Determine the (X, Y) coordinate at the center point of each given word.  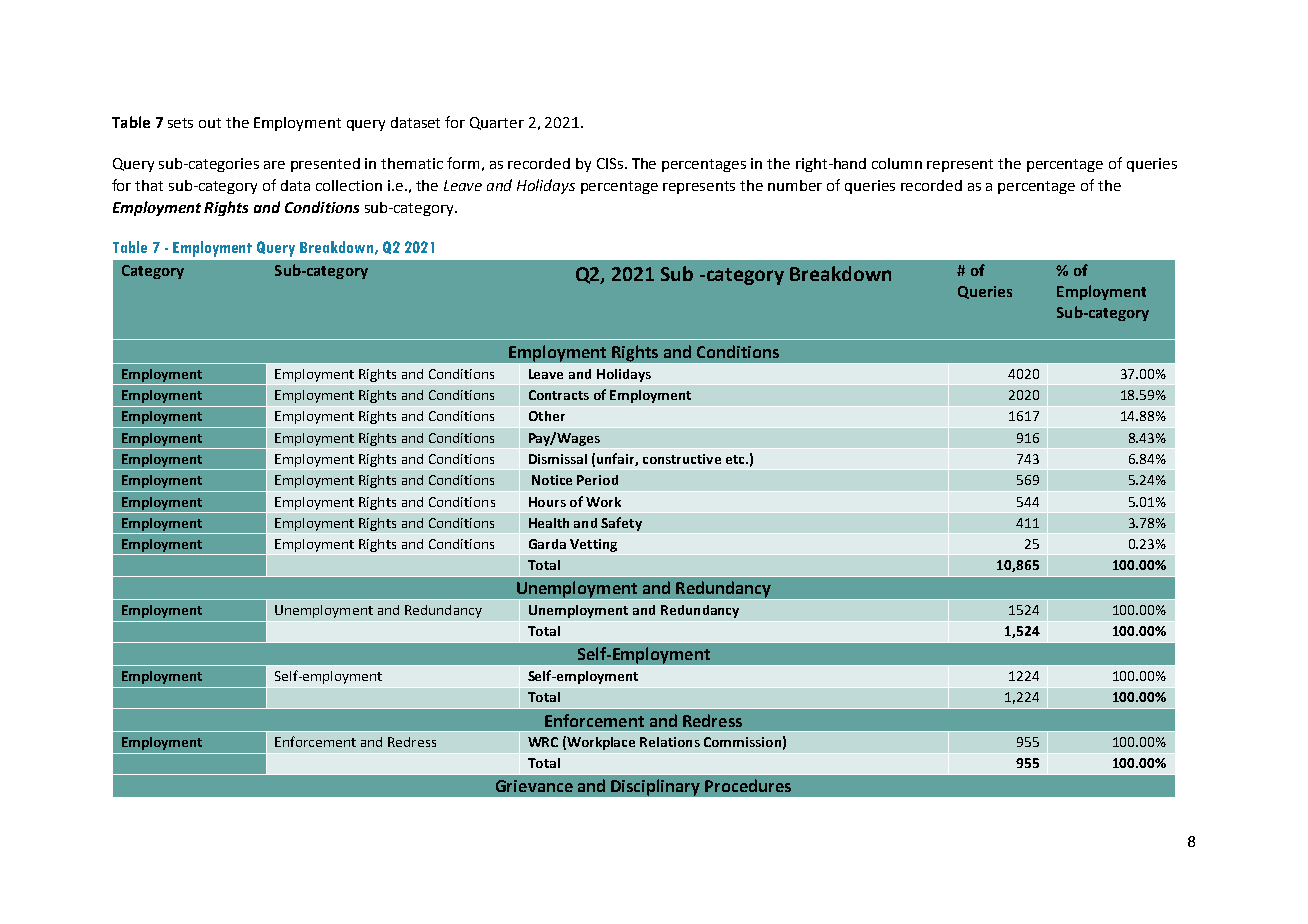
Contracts (559, 395)
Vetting (593, 545)
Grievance (534, 786)
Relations (670, 742)
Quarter (497, 123)
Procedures (748, 785)
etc (736, 459)
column (897, 163)
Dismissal (558, 459)
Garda (547, 544)
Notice (552, 480)
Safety (621, 524)
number (795, 185)
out (210, 123)
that (149, 185)
